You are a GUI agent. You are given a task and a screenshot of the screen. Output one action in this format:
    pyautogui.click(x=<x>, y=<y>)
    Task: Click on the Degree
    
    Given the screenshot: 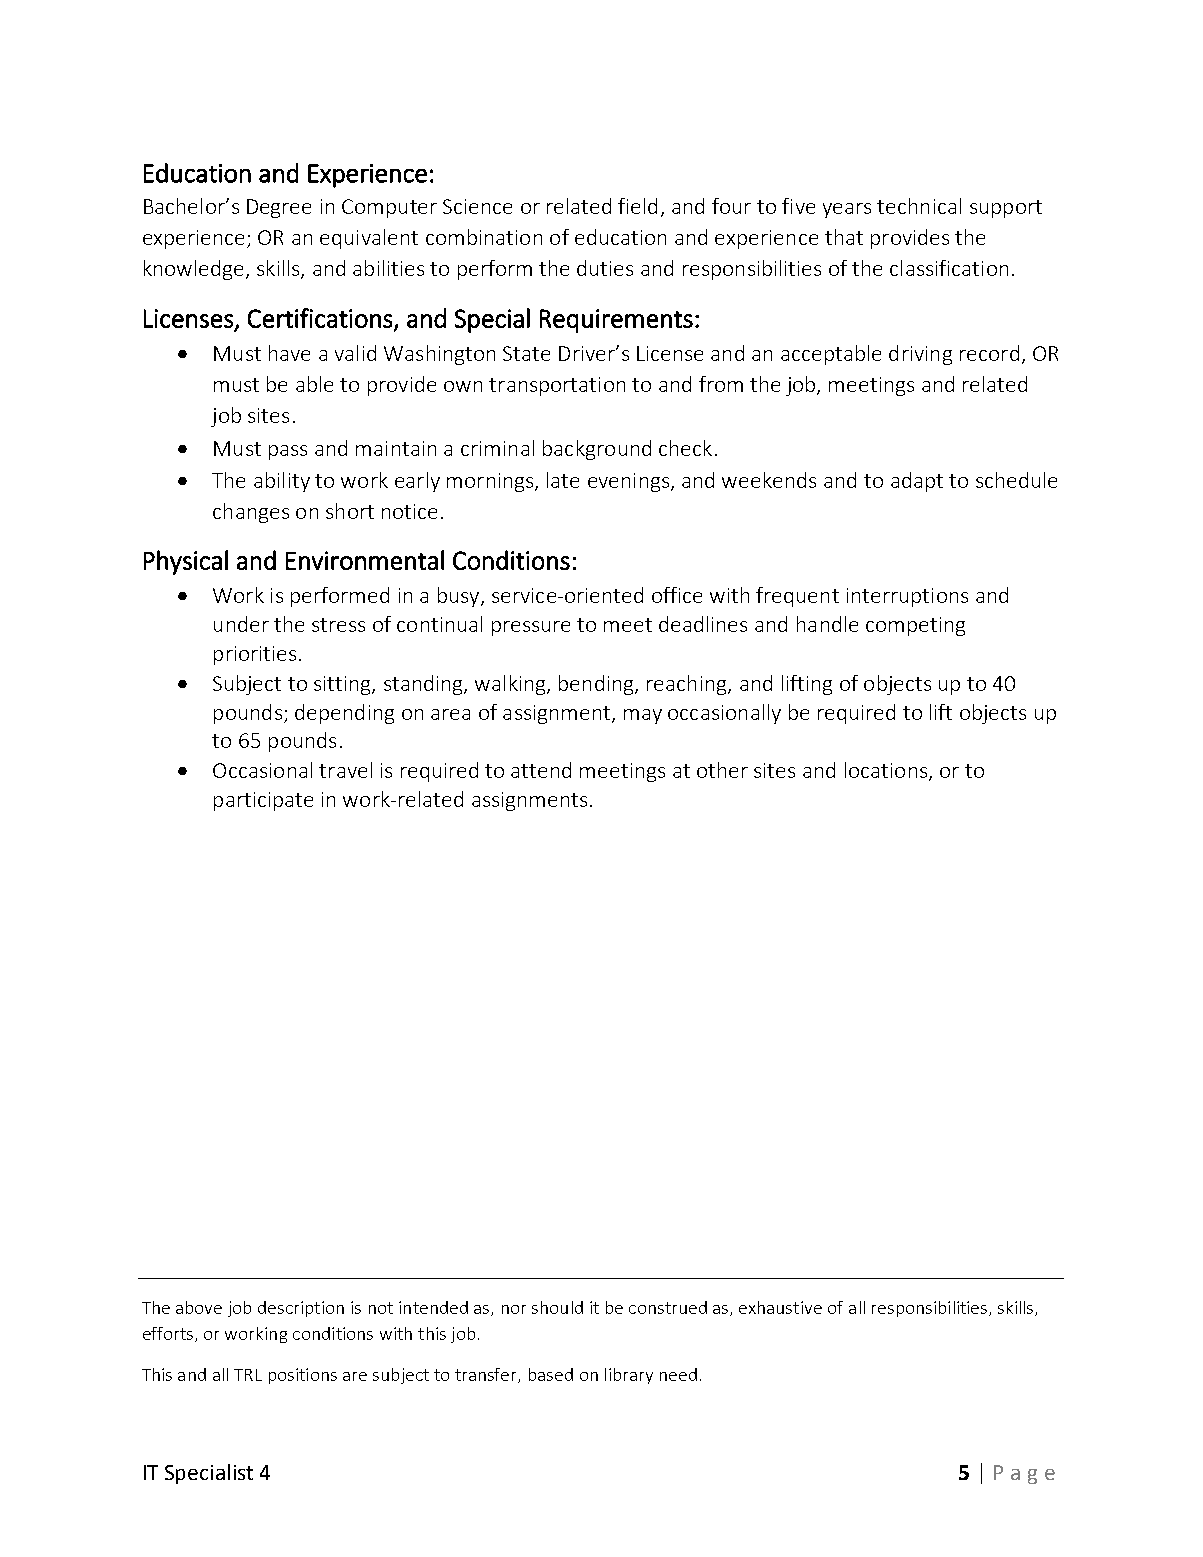 What is the action you would take?
    pyautogui.click(x=279, y=208)
